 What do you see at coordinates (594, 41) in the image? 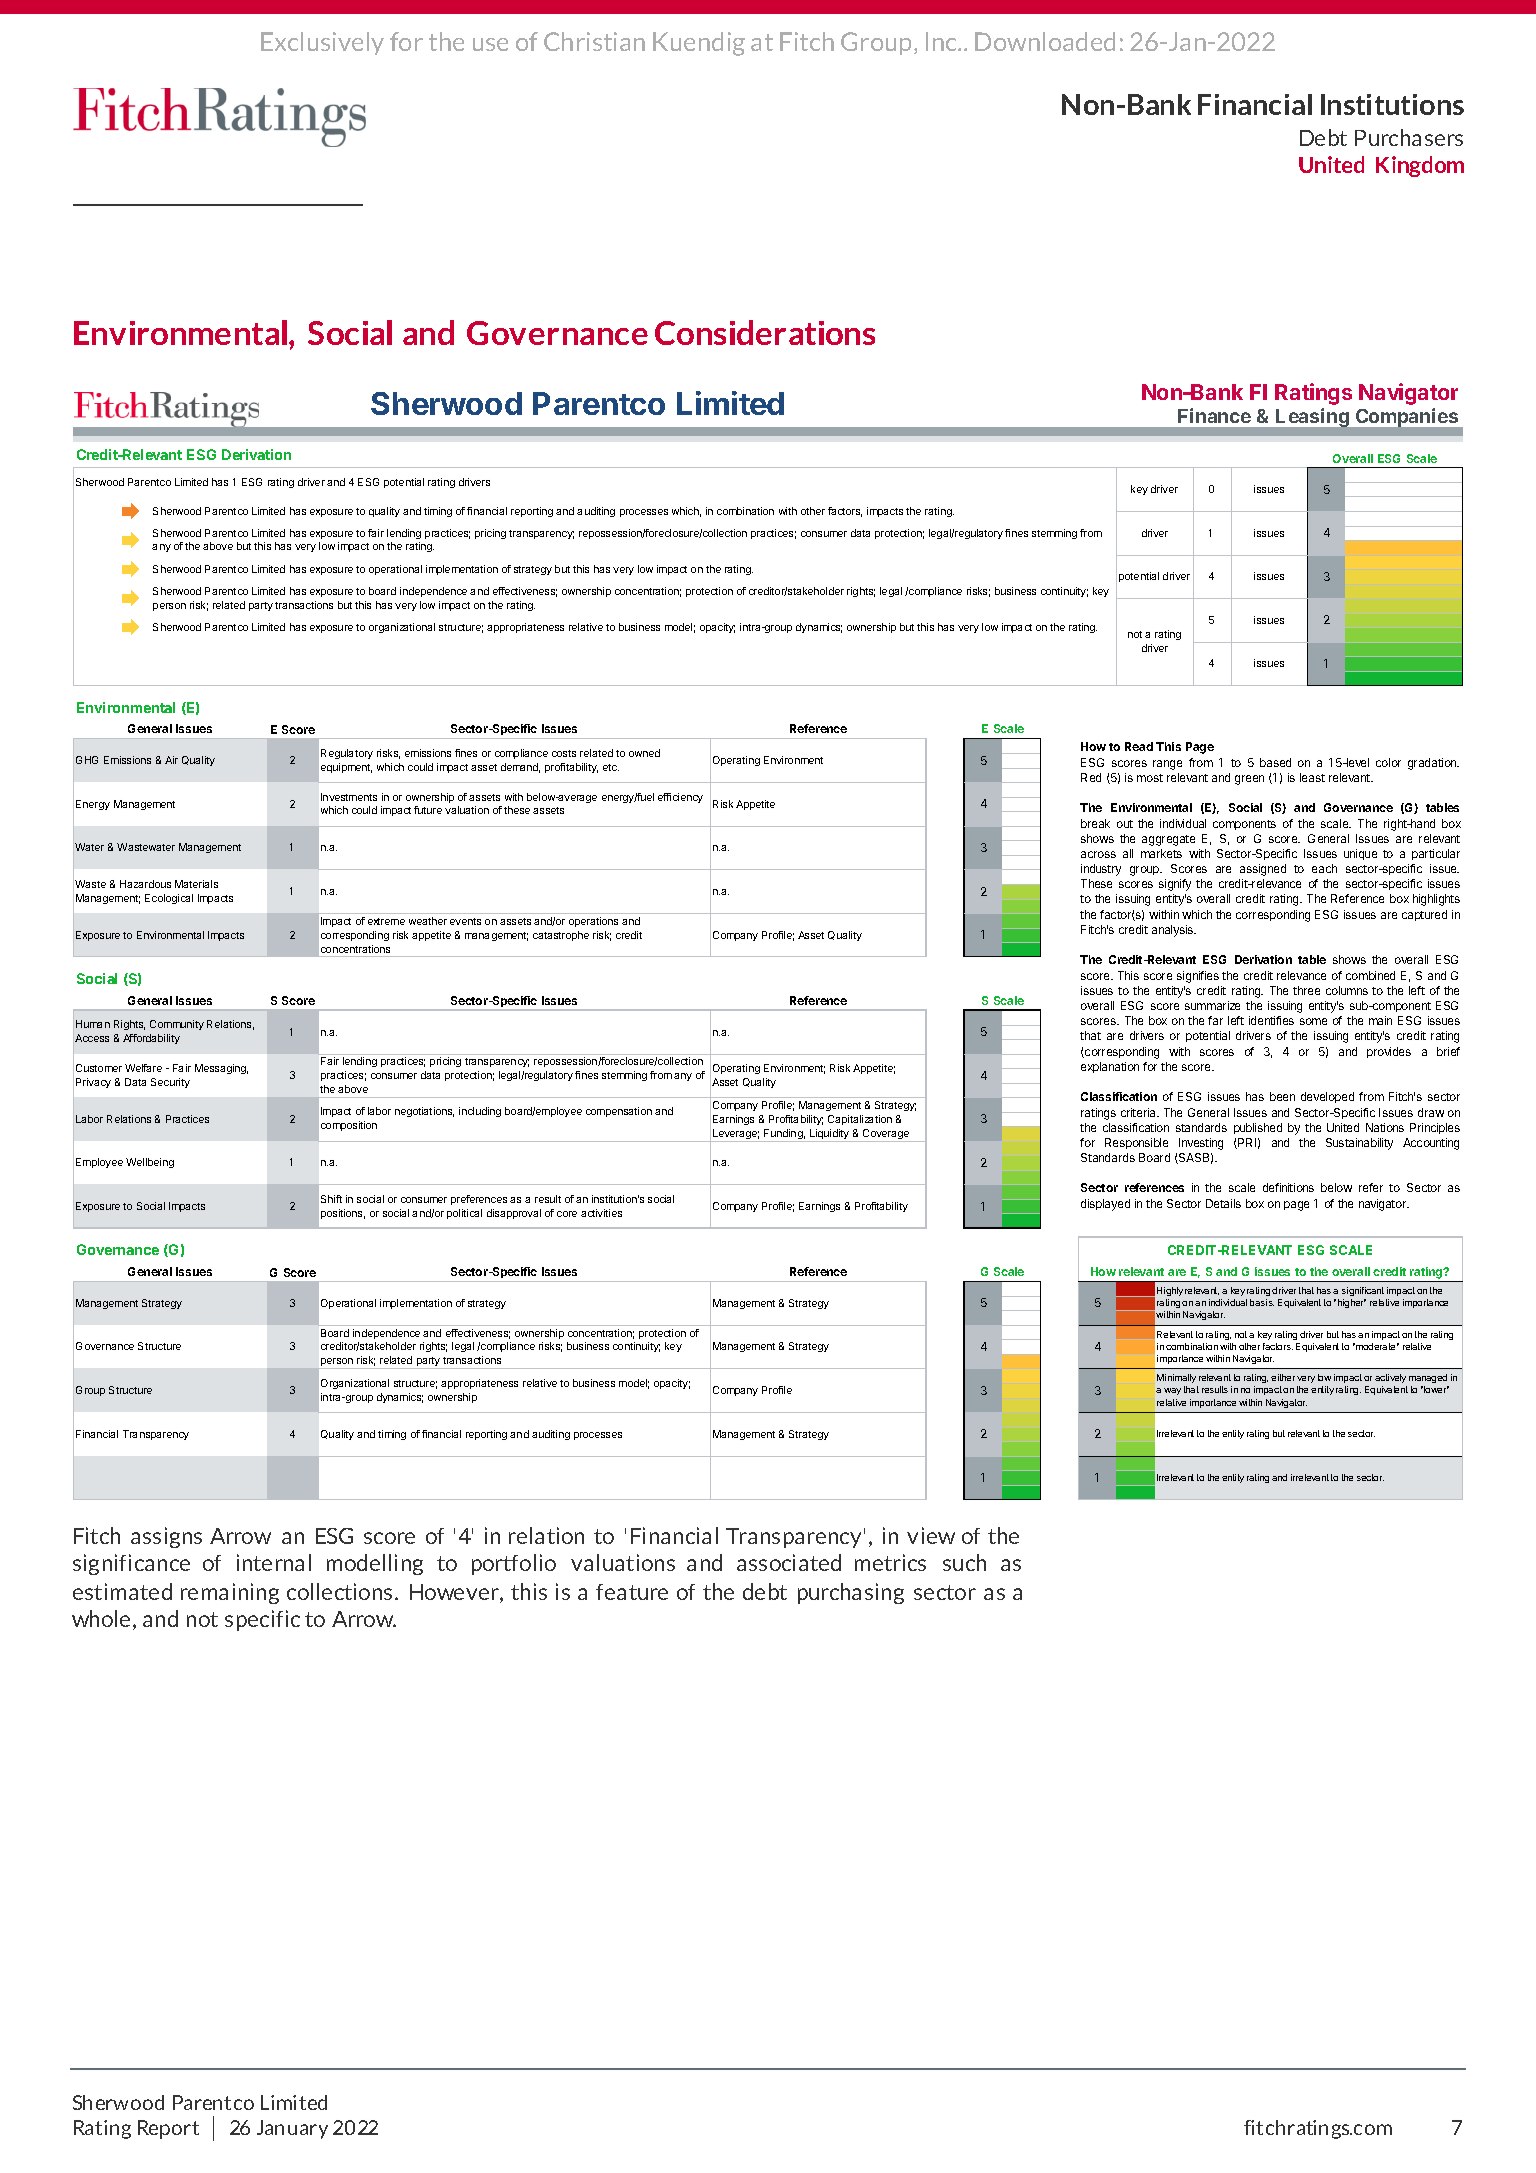
I see `Christian` at bounding box center [594, 41].
